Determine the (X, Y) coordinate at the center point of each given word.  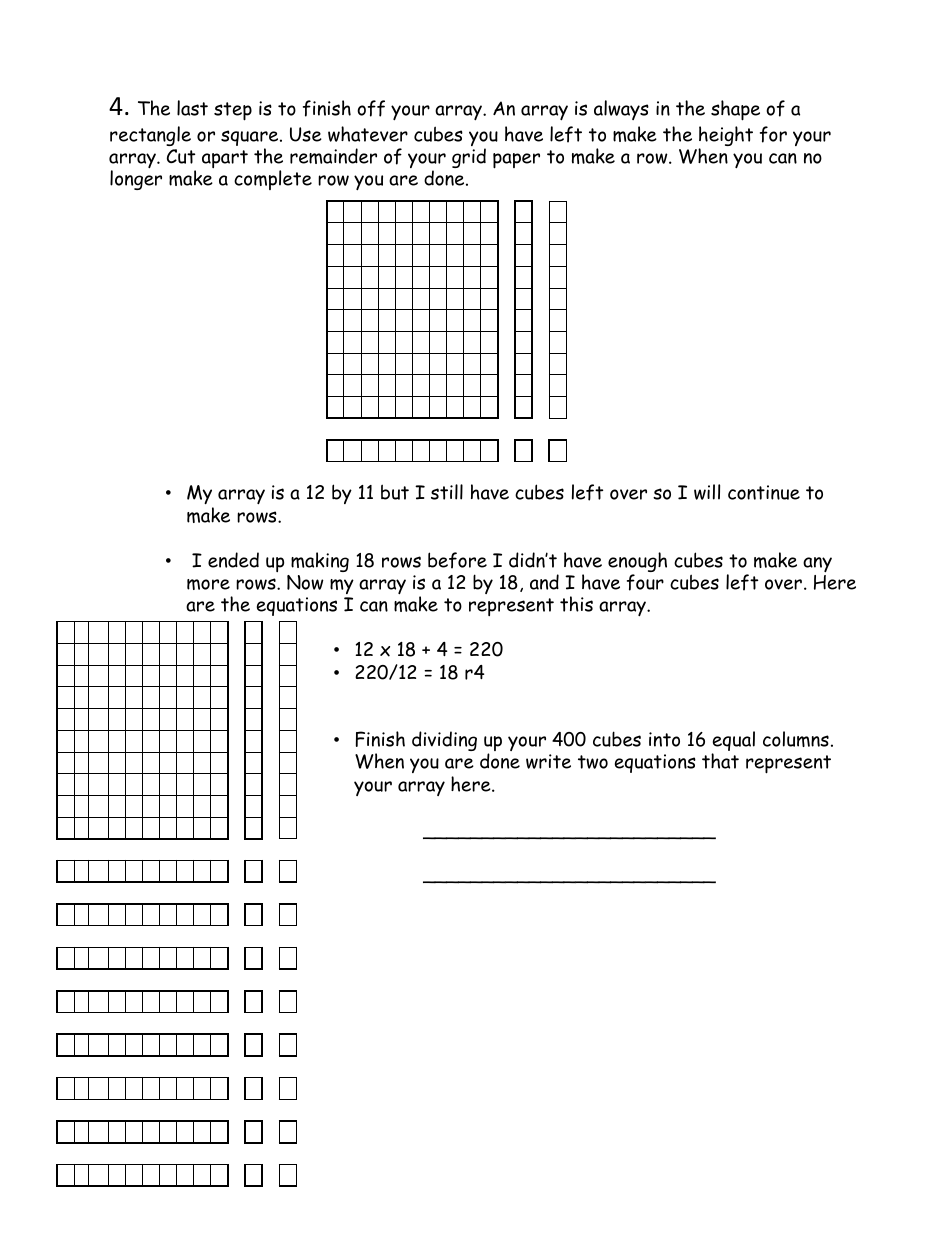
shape (735, 110)
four (645, 582)
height (726, 137)
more (208, 584)
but (395, 492)
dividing (444, 741)
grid (469, 158)
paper (516, 161)
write (548, 761)
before (457, 560)
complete (273, 180)
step (233, 111)
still (447, 492)
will (707, 492)
